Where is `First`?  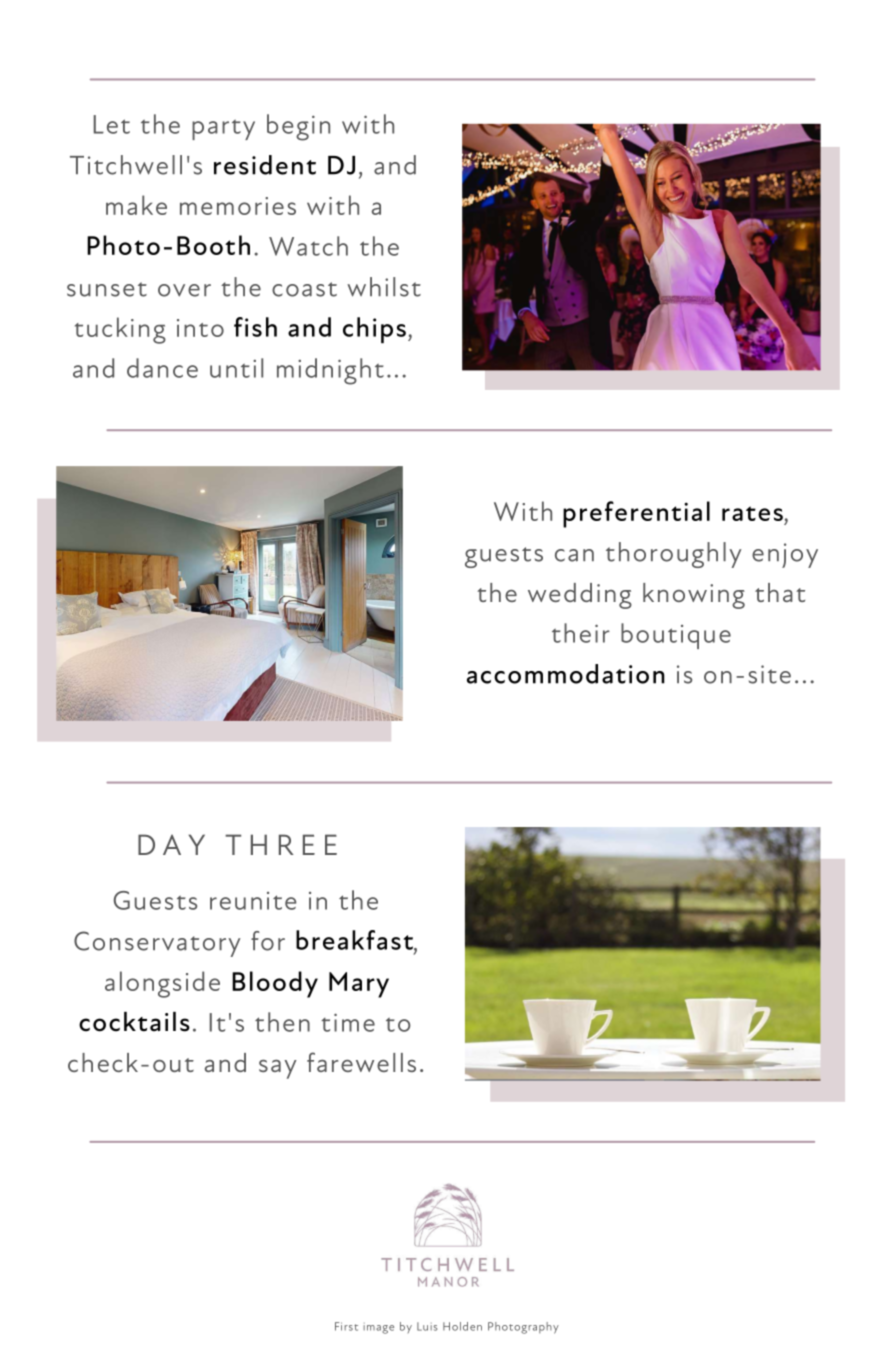 First is located at coordinates (346, 1326).
